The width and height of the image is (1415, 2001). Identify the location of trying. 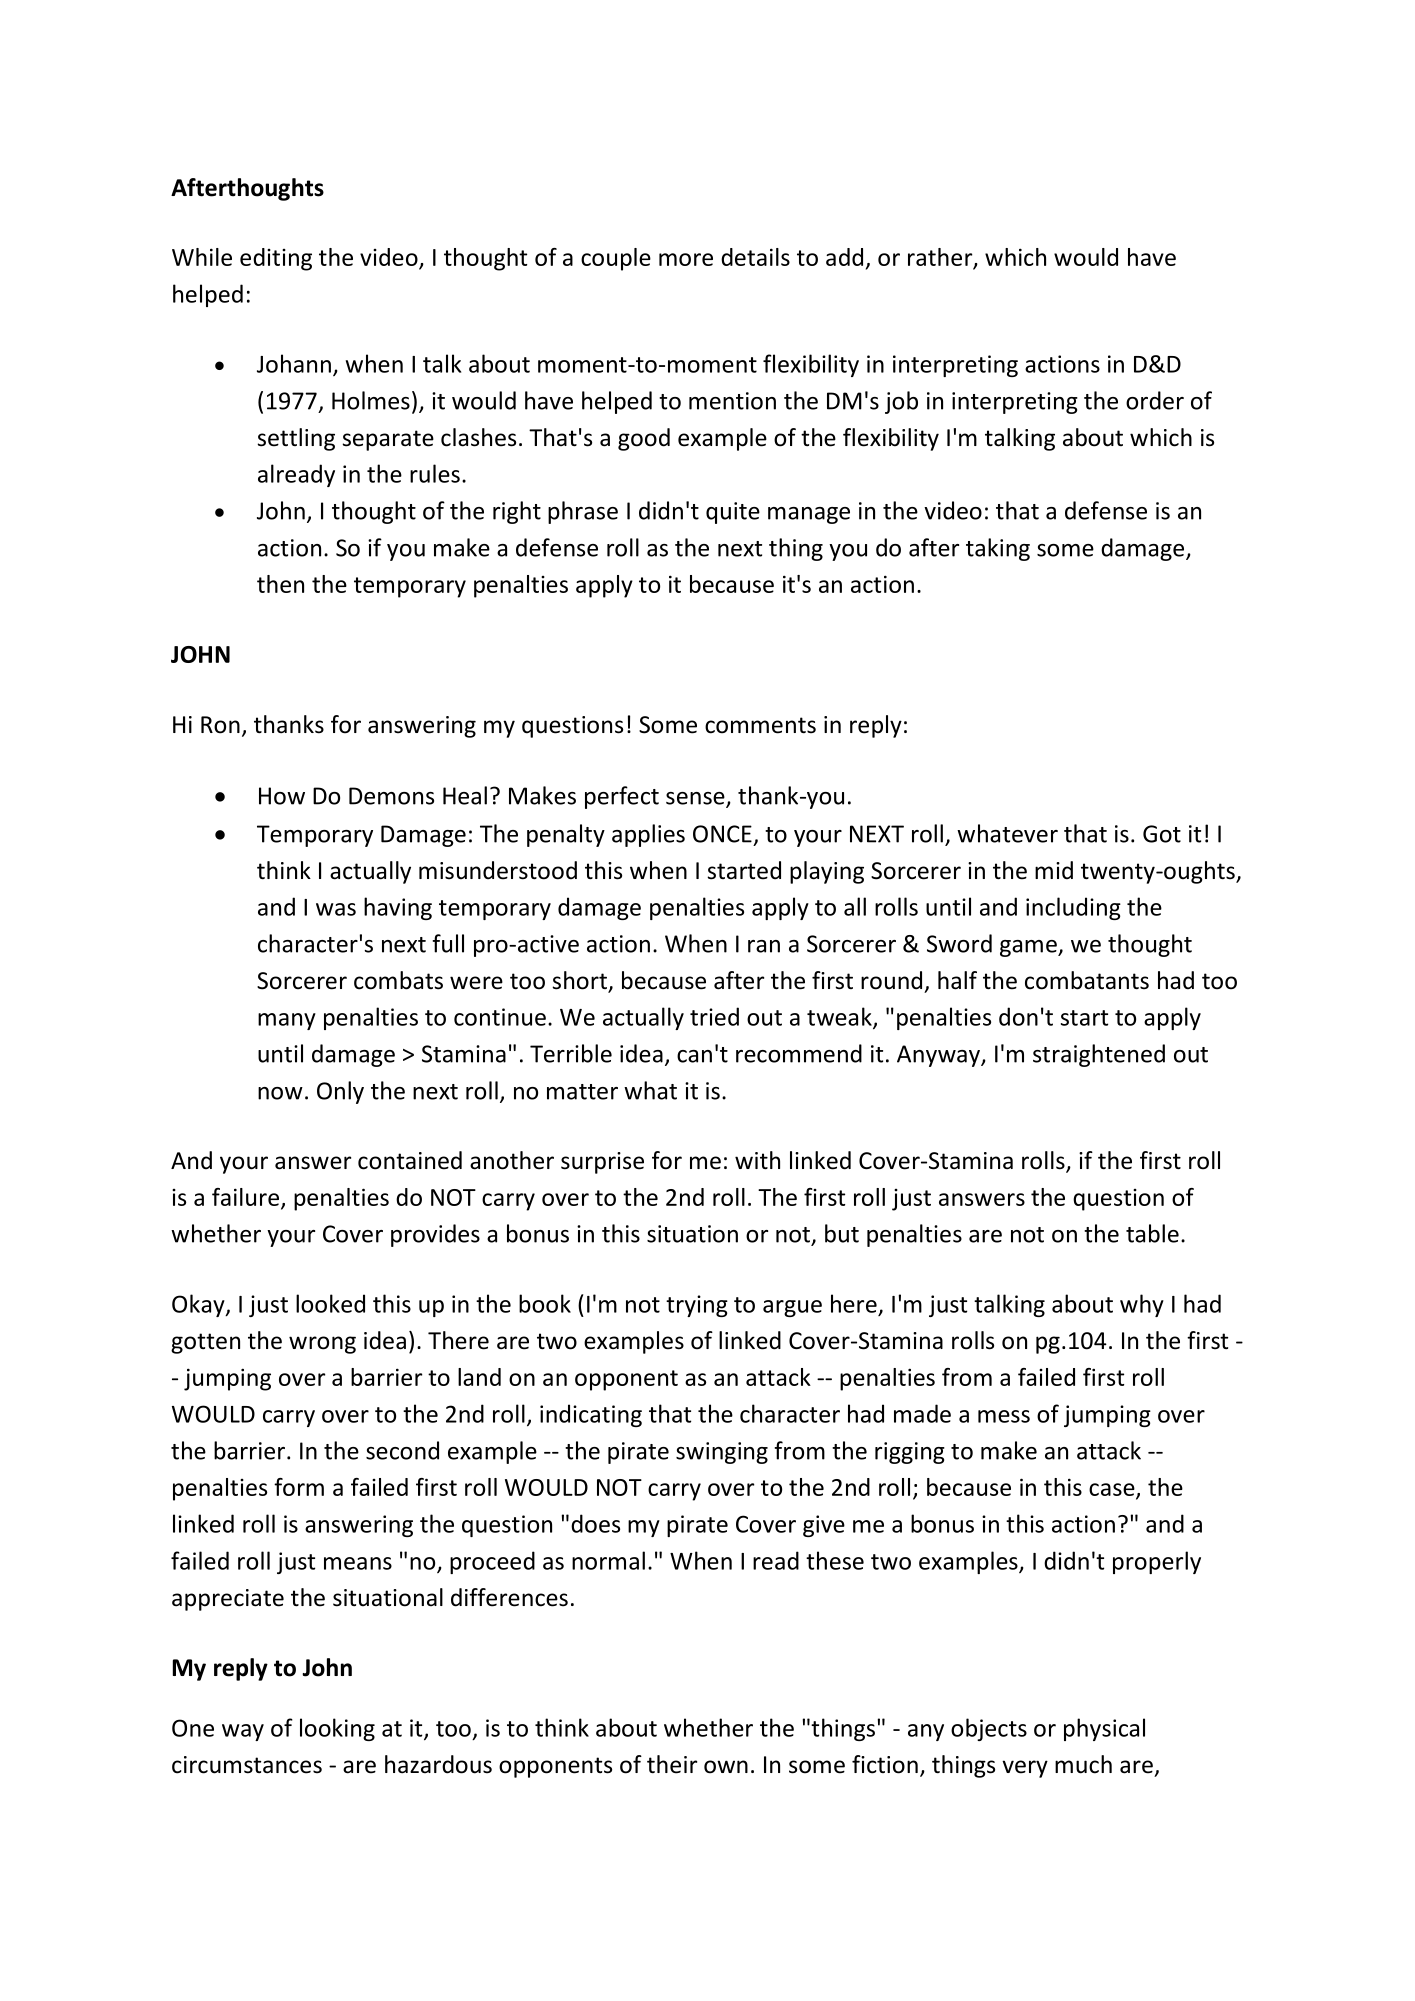
(697, 1306).
